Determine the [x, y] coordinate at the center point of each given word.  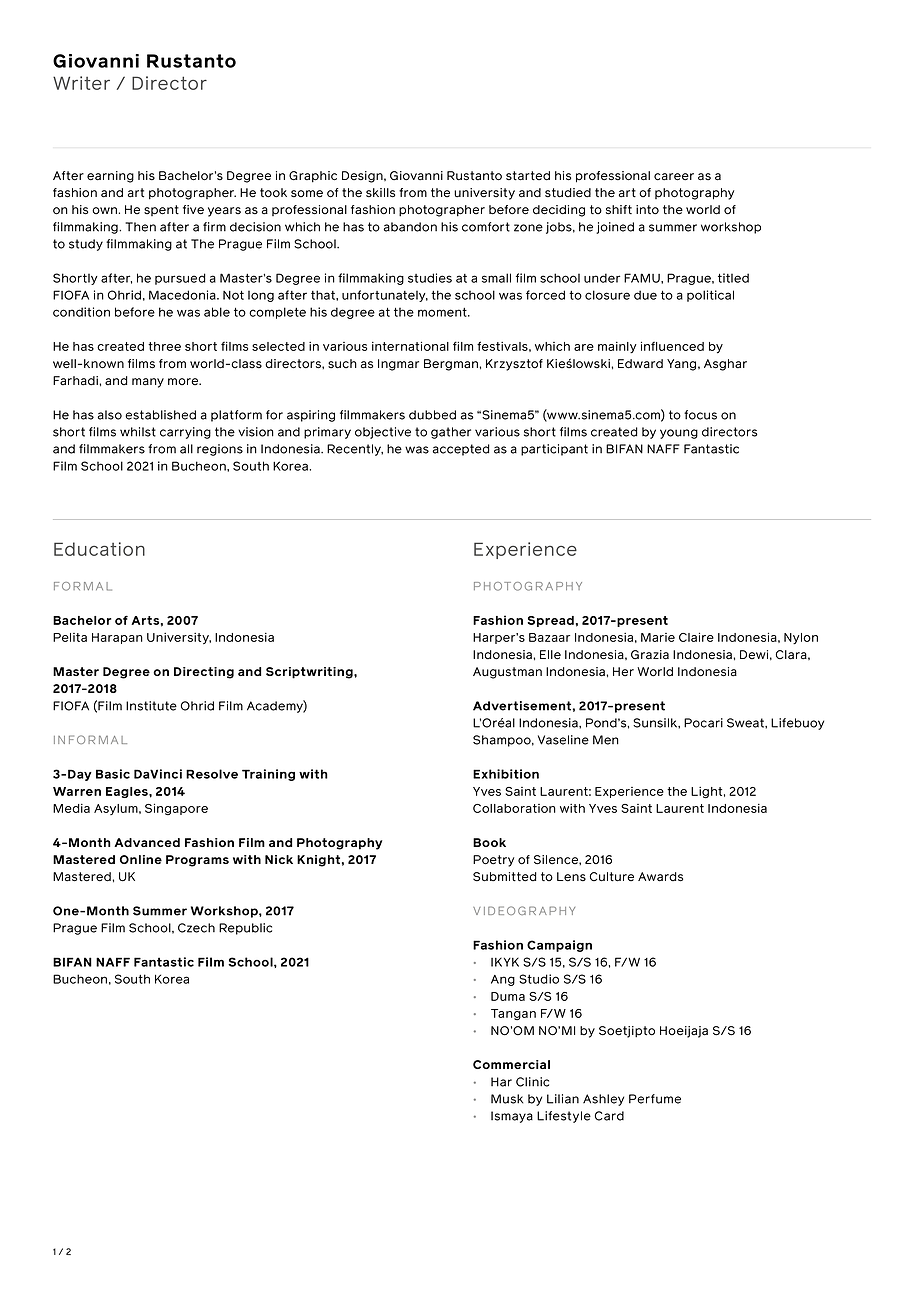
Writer [81, 83]
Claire [696, 637]
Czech [196, 928]
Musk [507, 1099]
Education [99, 549]
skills [380, 193]
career [674, 177]
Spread [551, 621]
